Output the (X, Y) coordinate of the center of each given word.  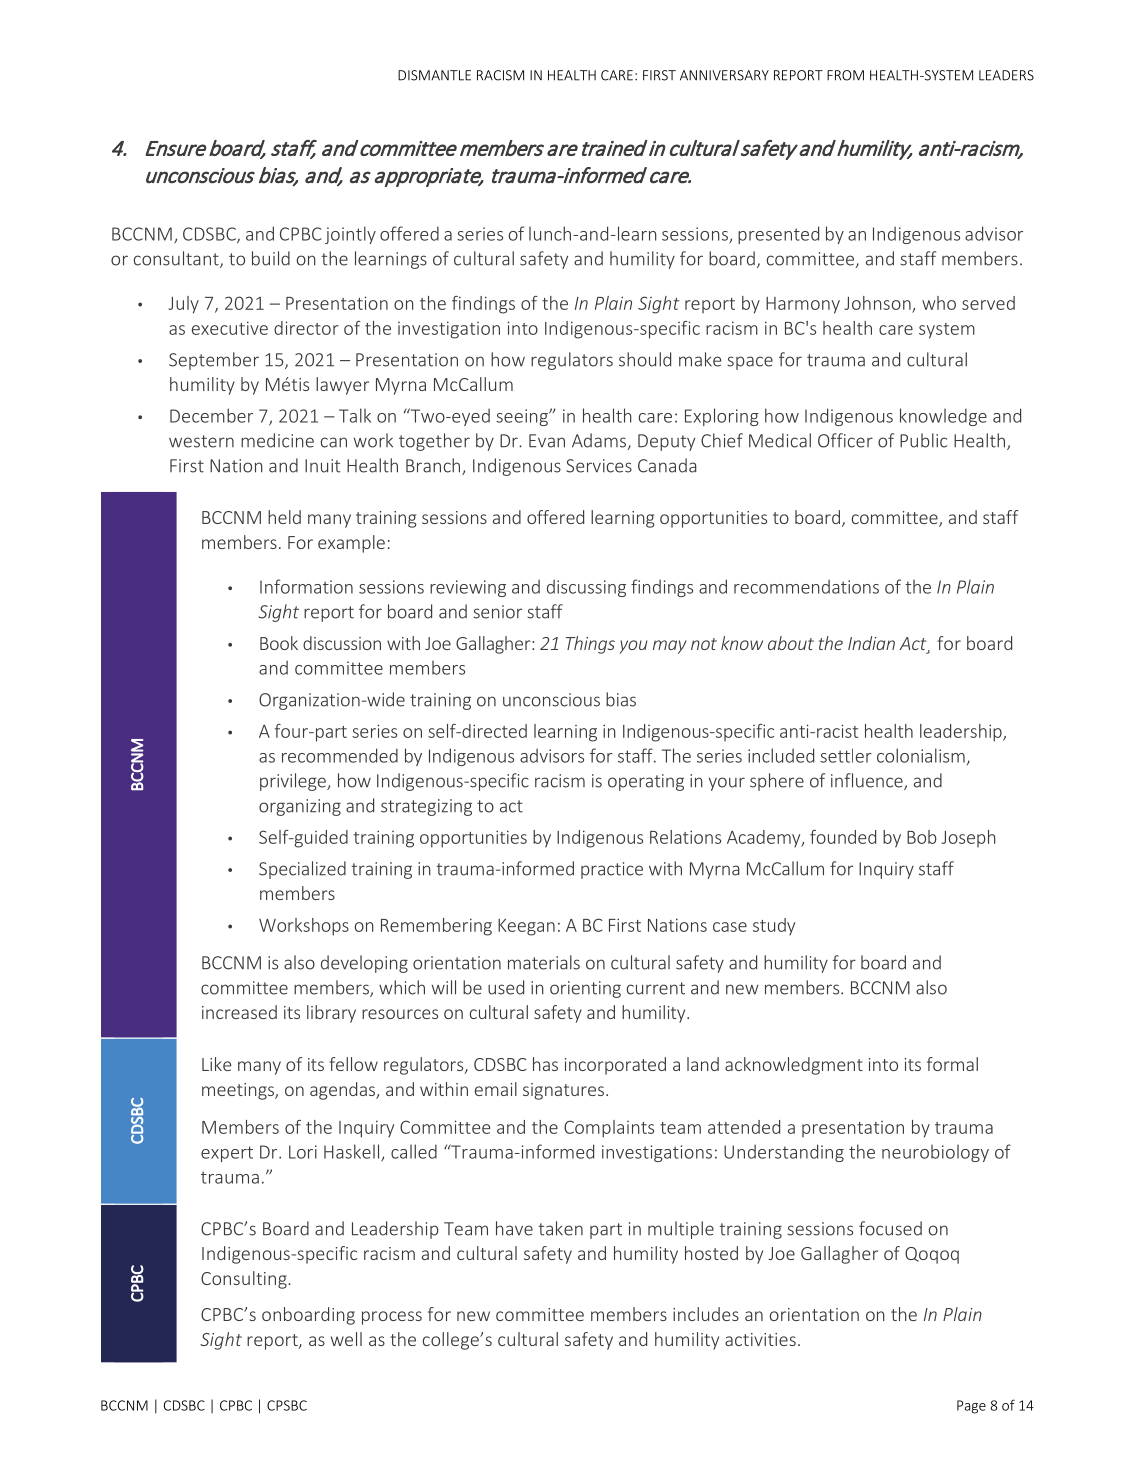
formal (952, 1064)
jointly (350, 235)
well (346, 1339)
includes (706, 1314)
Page (971, 1407)
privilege (294, 782)
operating (646, 782)
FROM (845, 75)
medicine (277, 440)
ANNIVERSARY (724, 75)
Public (923, 440)
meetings (239, 1091)
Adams (599, 440)
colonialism (921, 755)
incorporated (615, 1066)
